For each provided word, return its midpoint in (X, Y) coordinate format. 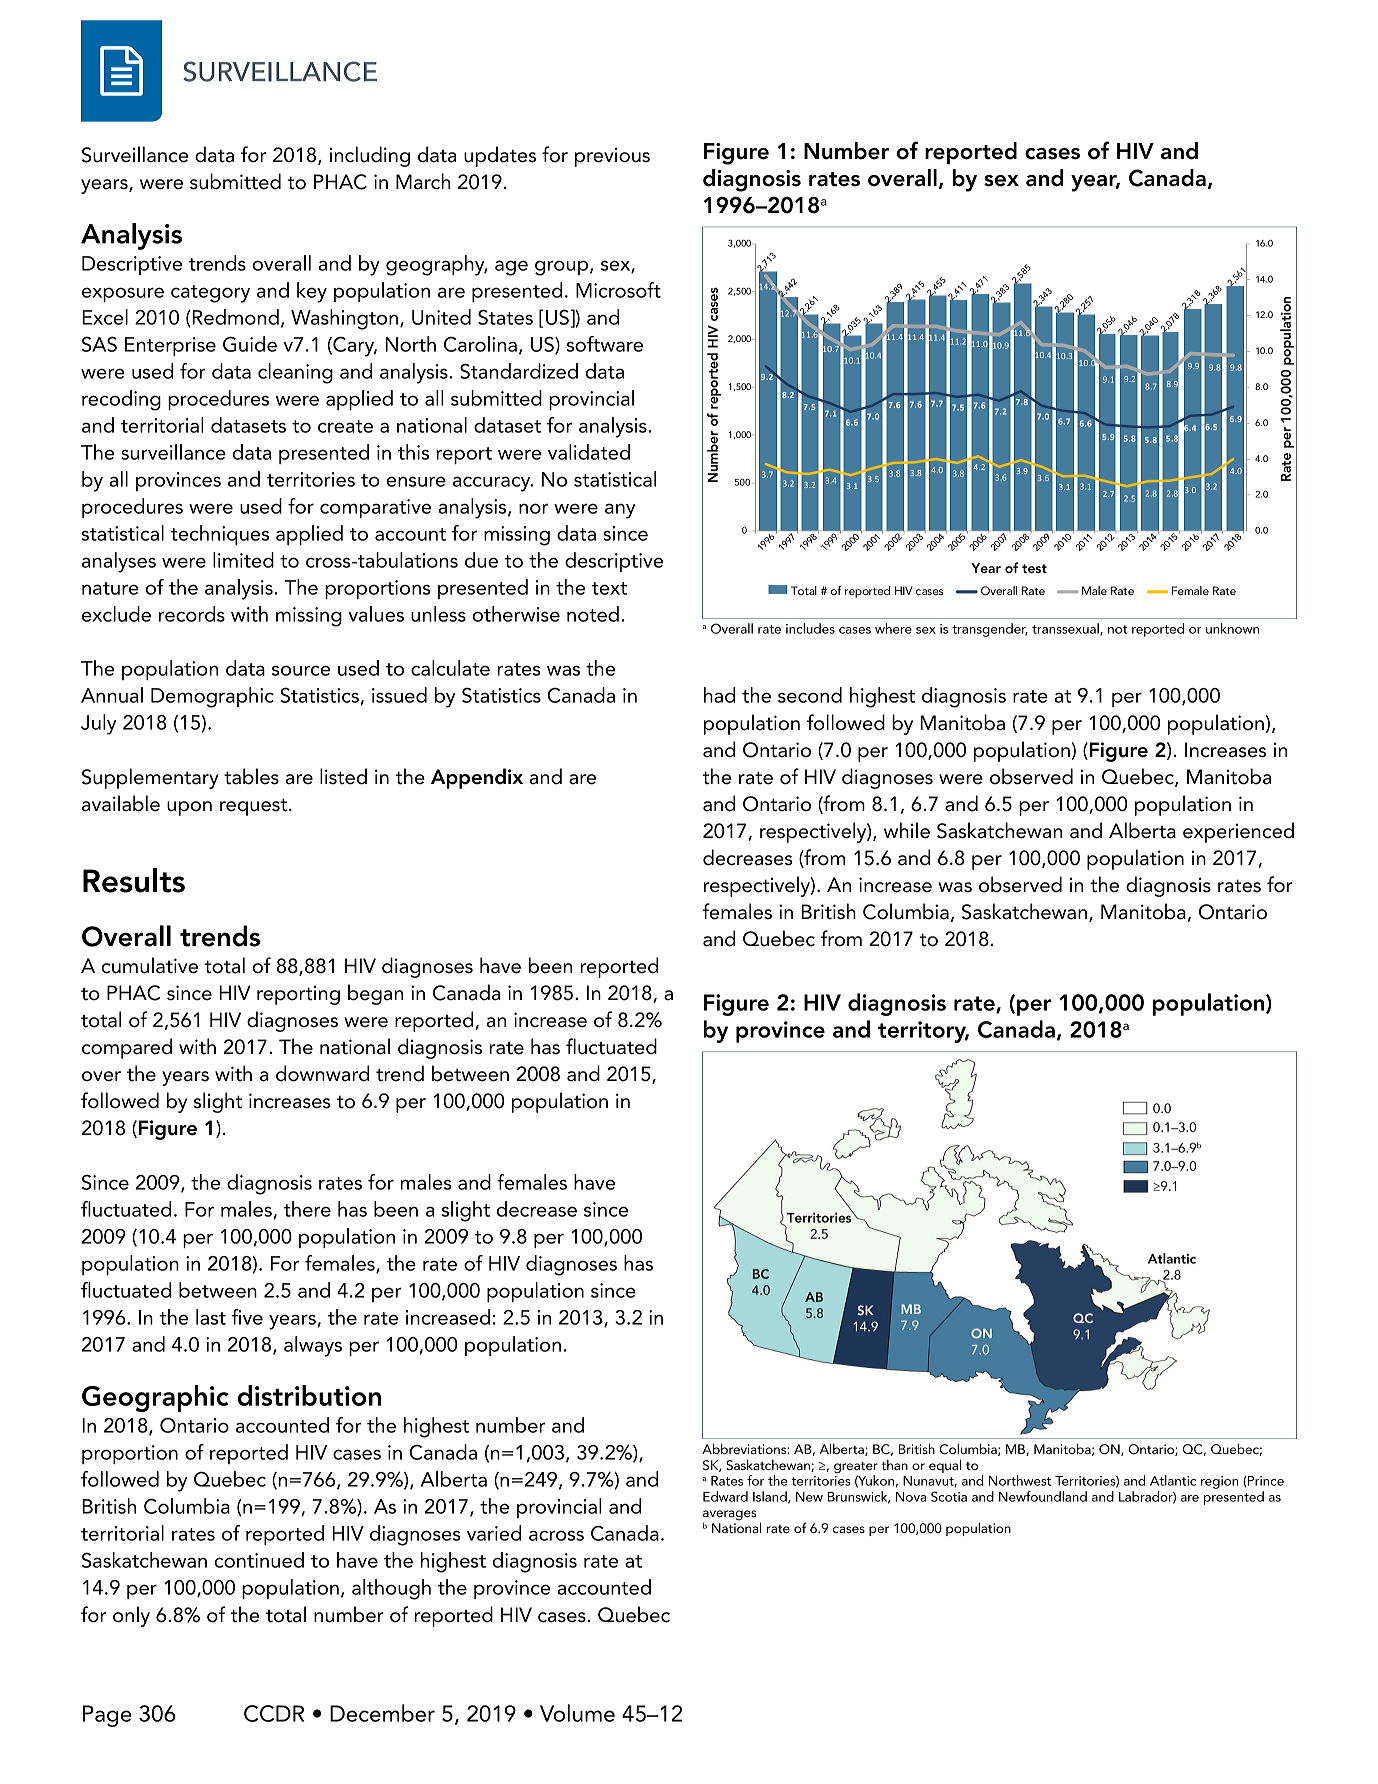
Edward (725, 1496)
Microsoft (618, 290)
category (210, 294)
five (247, 1317)
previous (612, 157)
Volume (577, 1713)
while (907, 830)
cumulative (149, 965)
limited (243, 560)
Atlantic (1173, 1480)
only (131, 1616)
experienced (1238, 832)
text (609, 588)
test (1034, 568)
